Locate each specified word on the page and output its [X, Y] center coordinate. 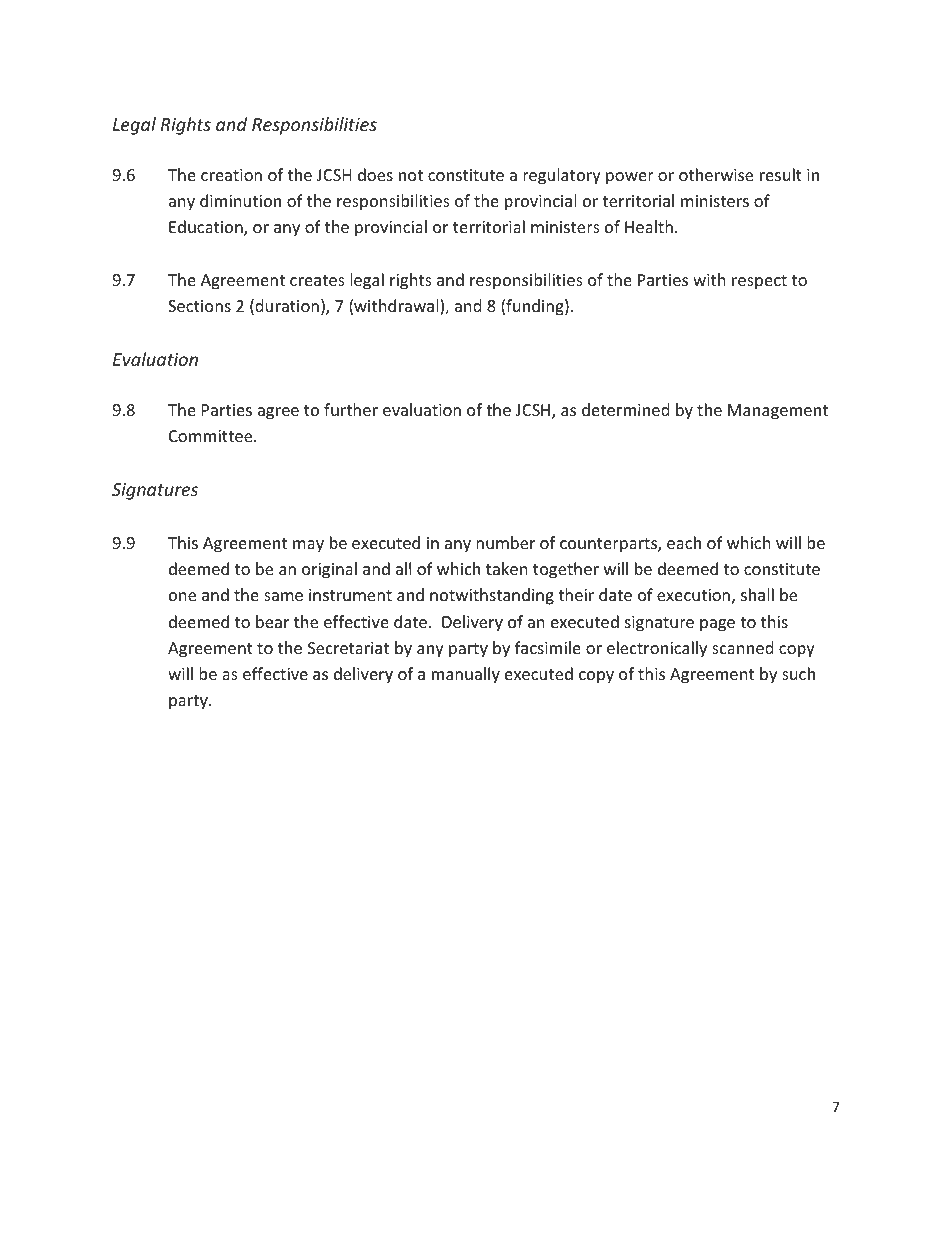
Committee [212, 436]
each [684, 542]
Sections [199, 306]
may [308, 546]
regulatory [562, 176]
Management [778, 412]
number [505, 542]
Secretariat [349, 648]
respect [759, 282]
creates [317, 280]
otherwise [716, 174]
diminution [240, 200]
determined [625, 409]
